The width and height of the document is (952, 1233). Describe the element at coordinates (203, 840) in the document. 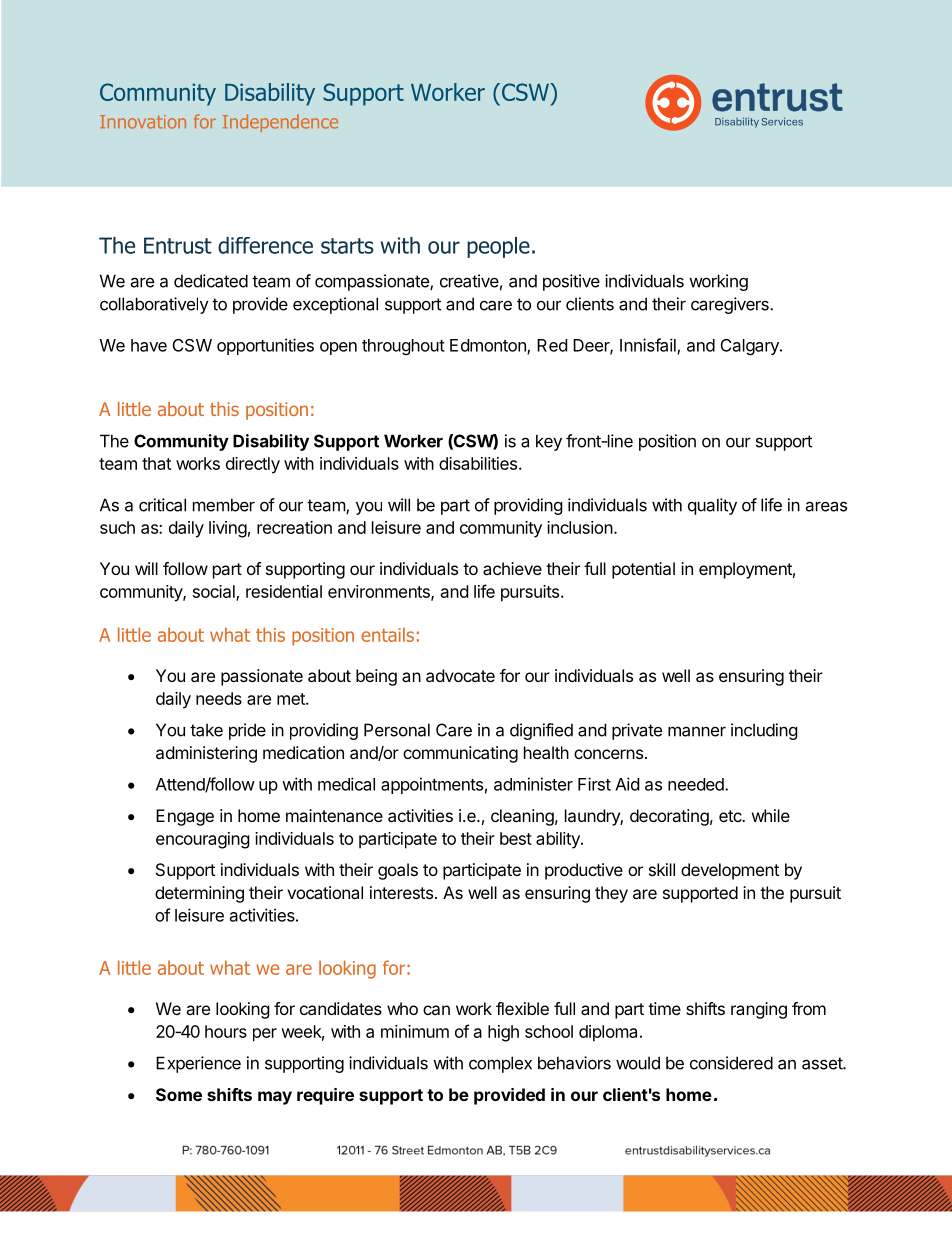

I see `encouraging` at that location.
